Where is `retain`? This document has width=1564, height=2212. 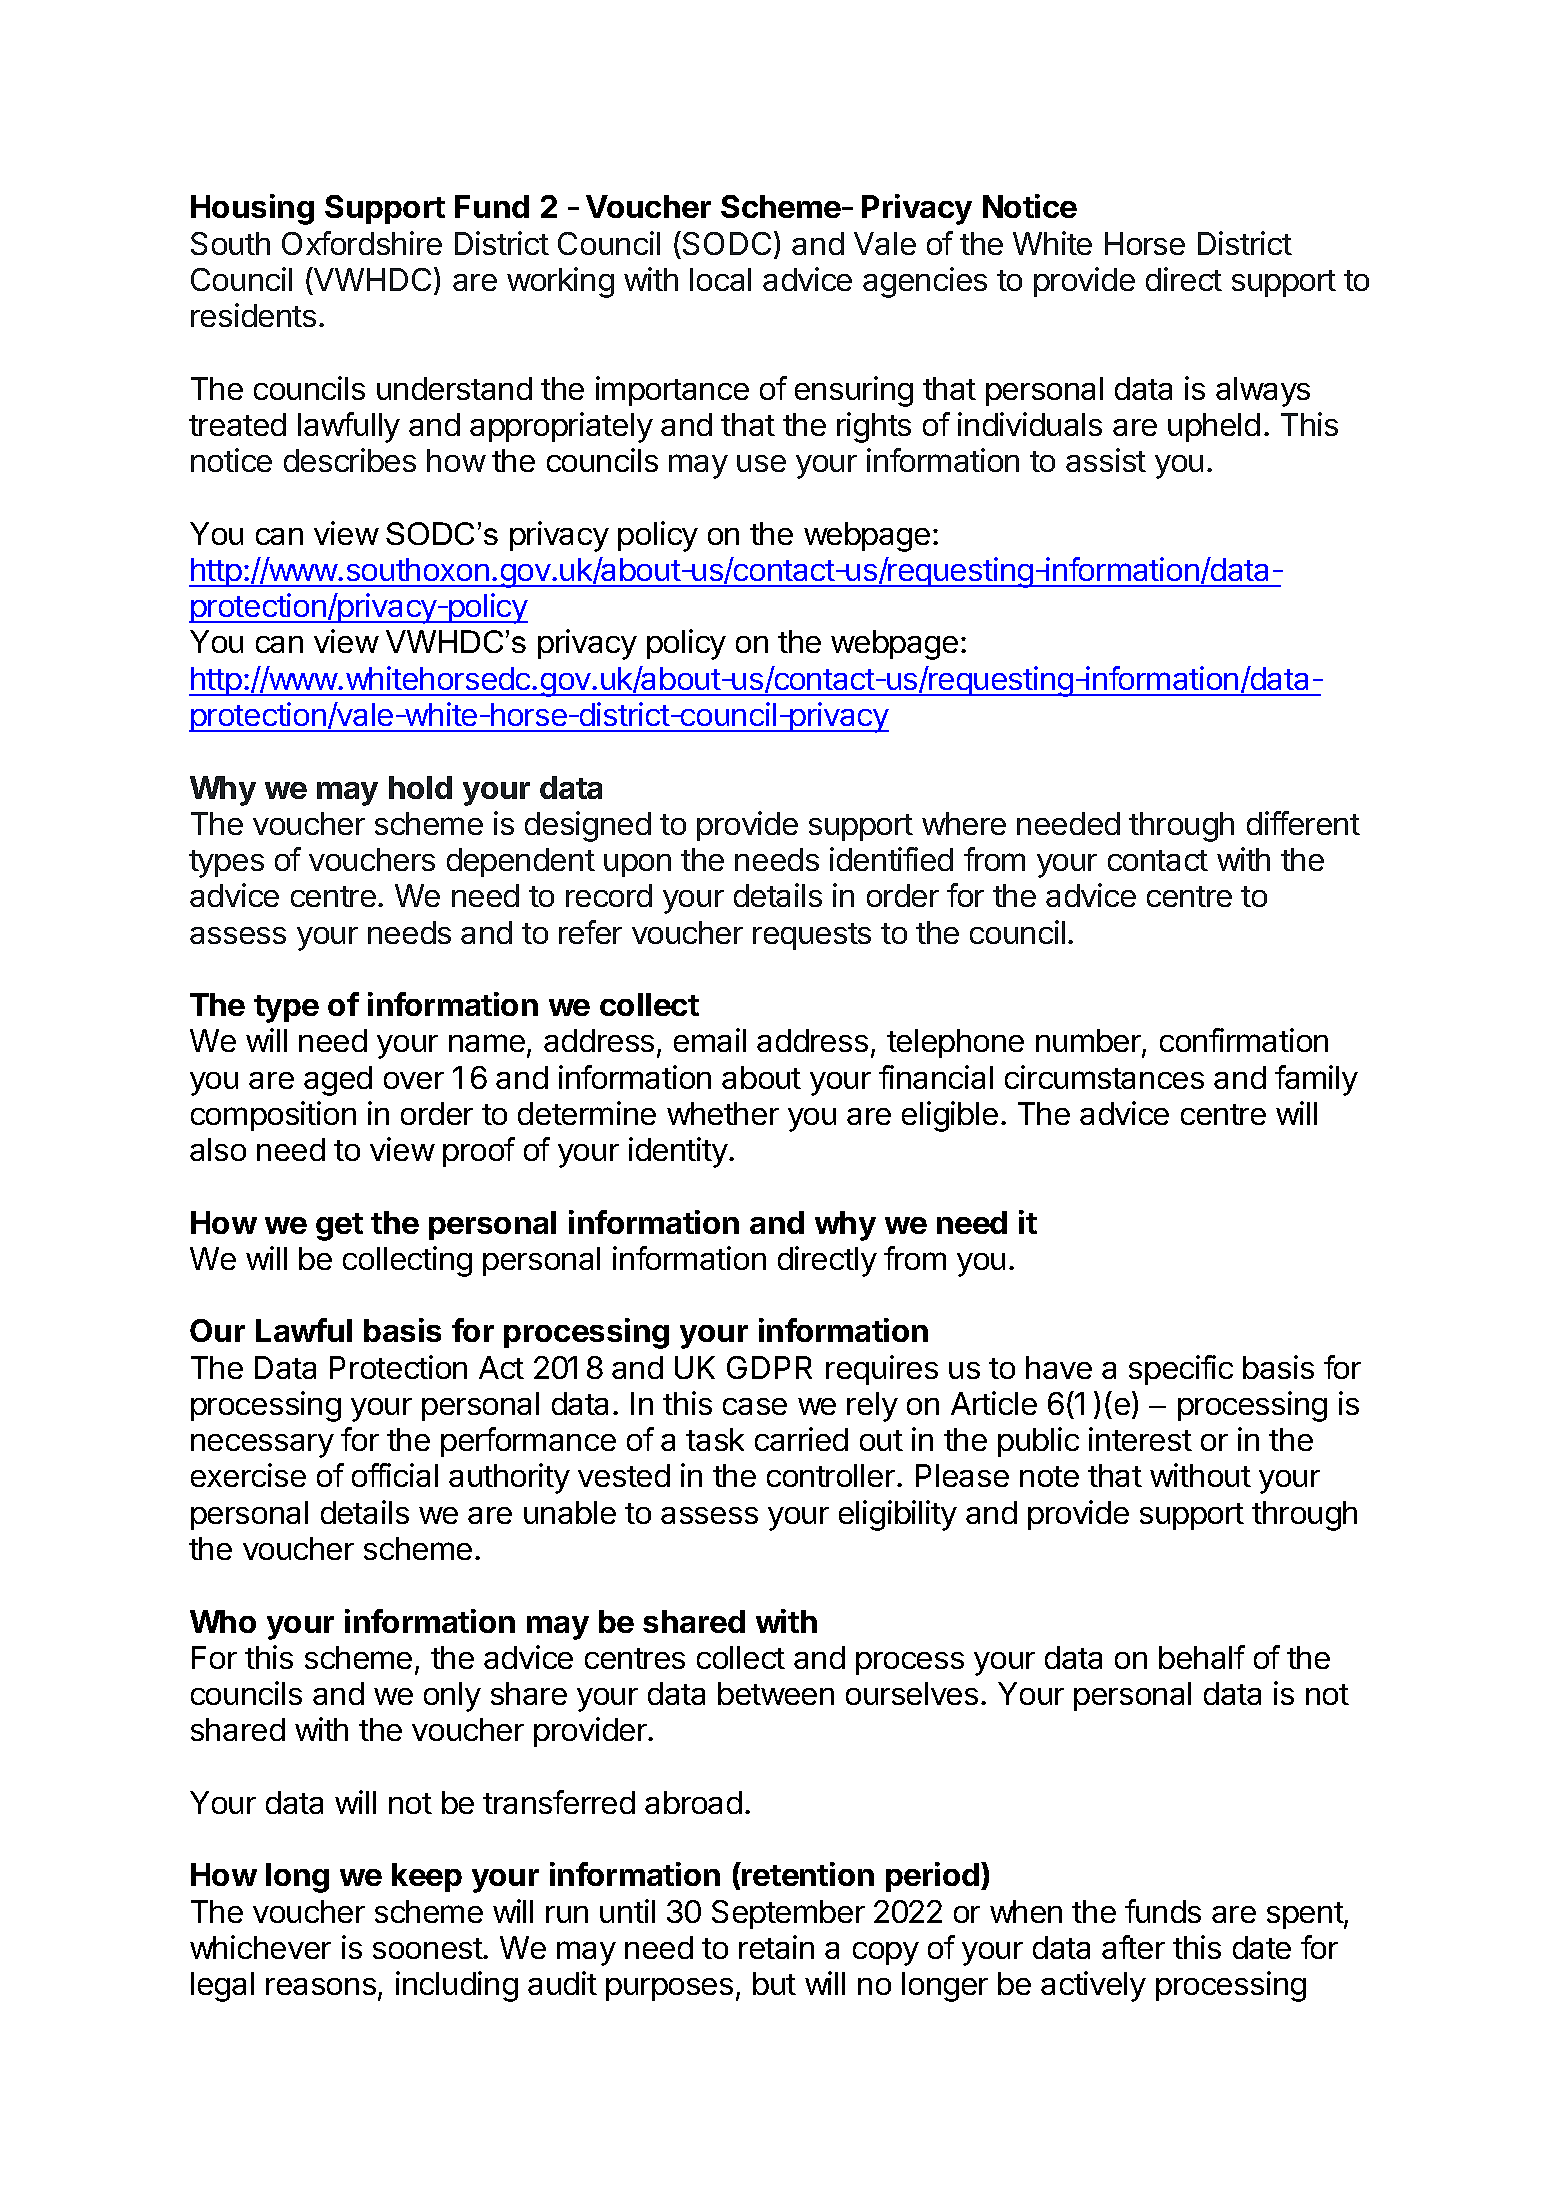 retain is located at coordinates (776, 1947).
